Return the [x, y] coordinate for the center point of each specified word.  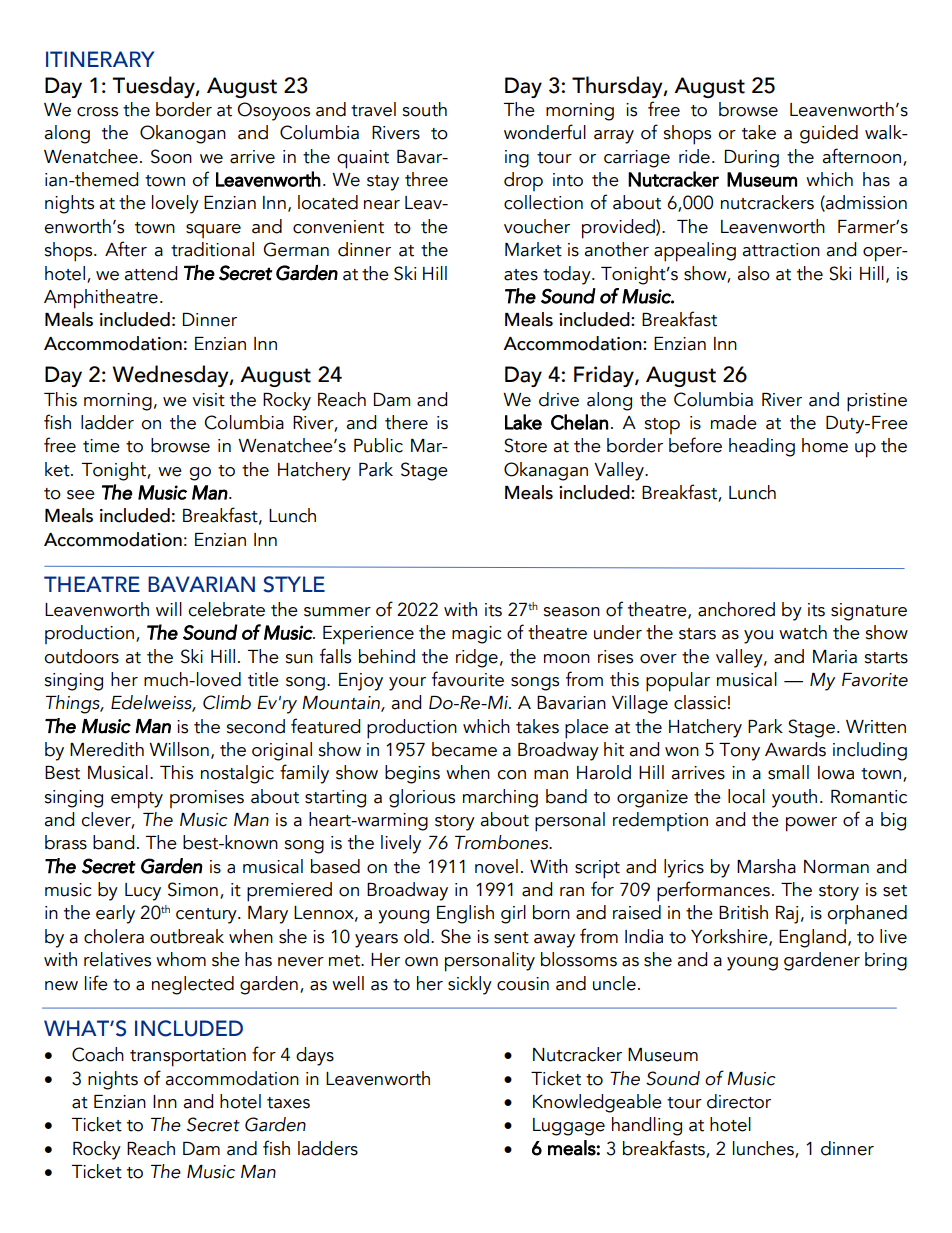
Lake [523, 422]
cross [97, 112]
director [739, 1101]
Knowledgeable [597, 1103]
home [825, 445]
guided [829, 134]
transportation [188, 1057]
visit [208, 400]
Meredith [107, 749]
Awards [795, 749]
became [464, 749]
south [424, 109]
